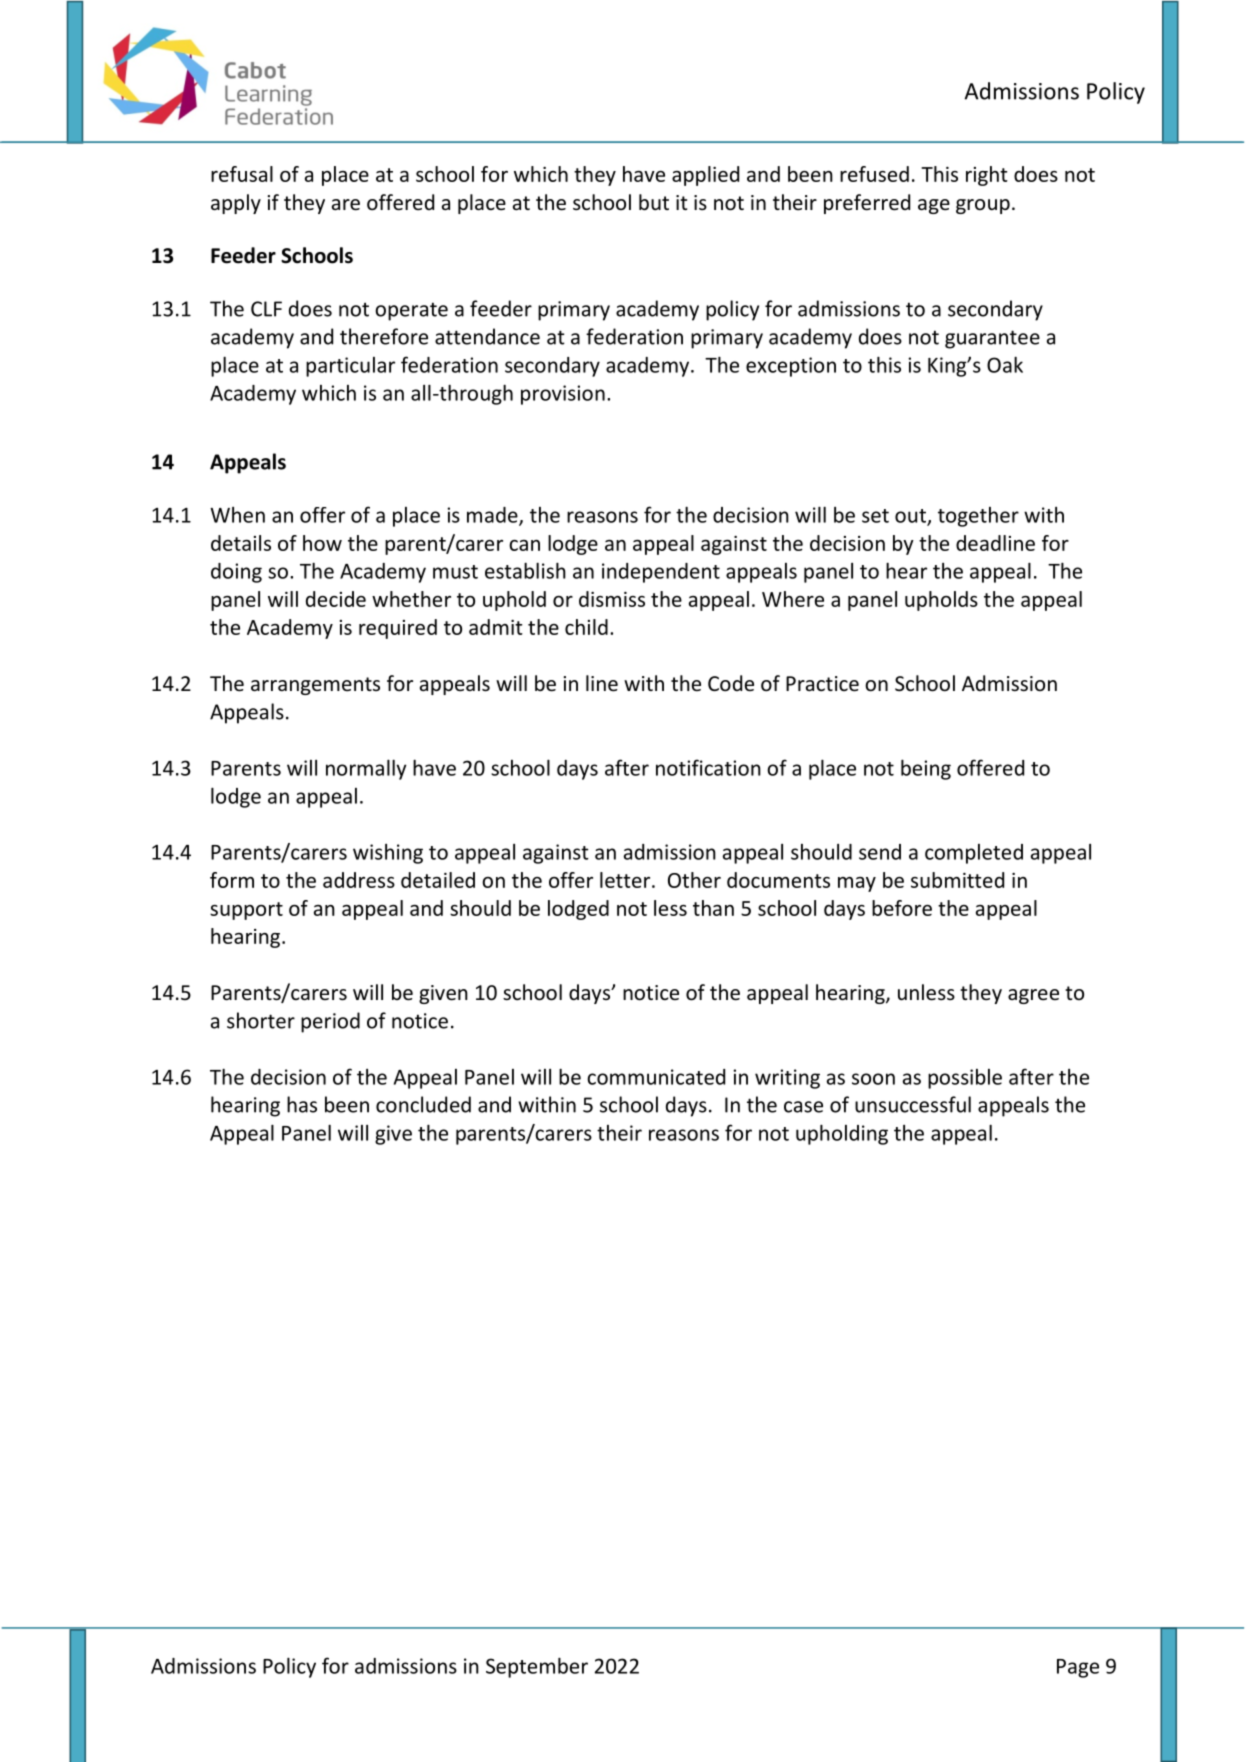  Describe the element at coordinates (803, 1107) in the screenshot. I see `case` at that location.
